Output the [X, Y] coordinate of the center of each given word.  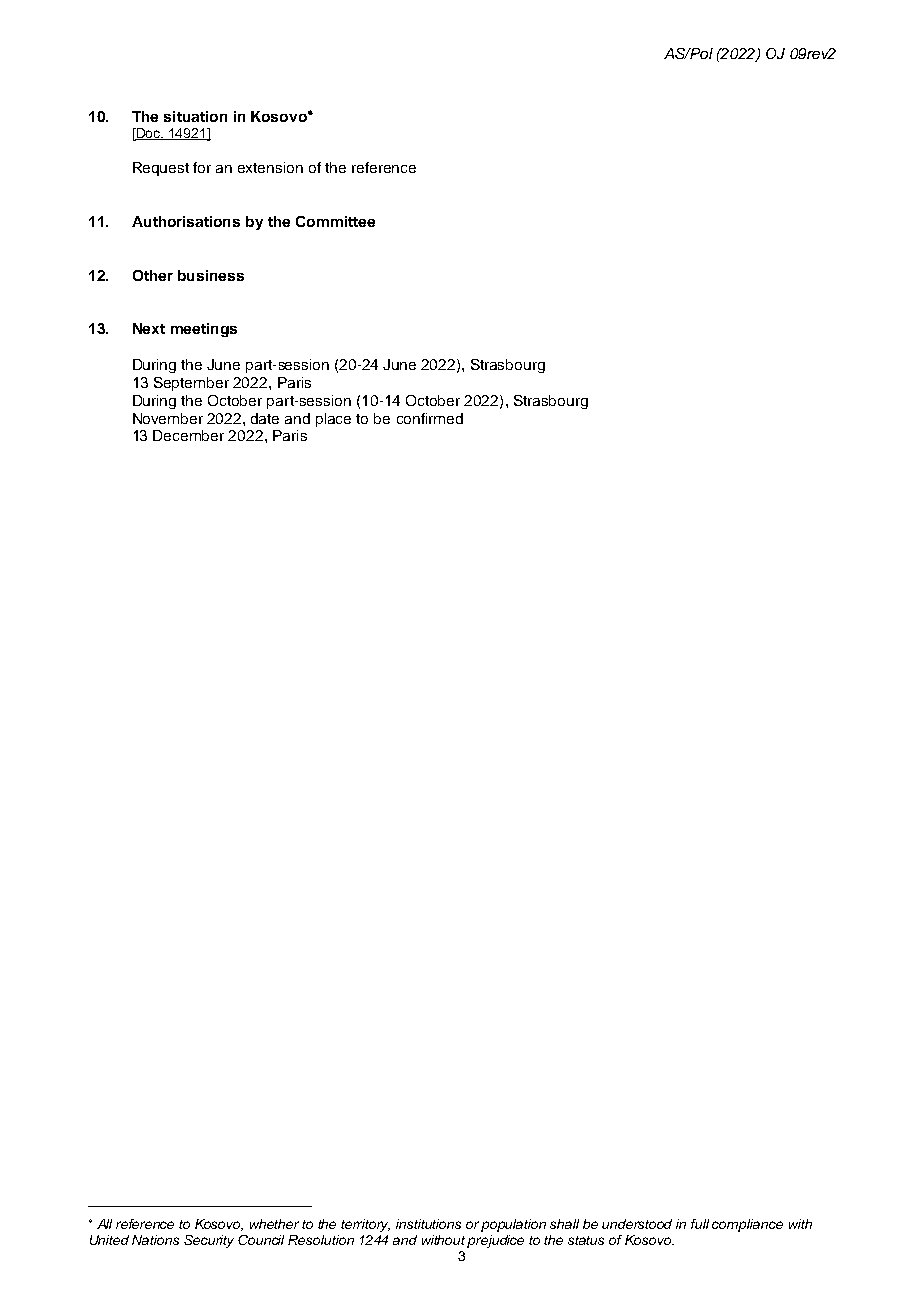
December [188, 435]
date [265, 418]
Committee [335, 221]
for [202, 167]
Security [209, 1241]
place [333, 420]
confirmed [430, 418]
